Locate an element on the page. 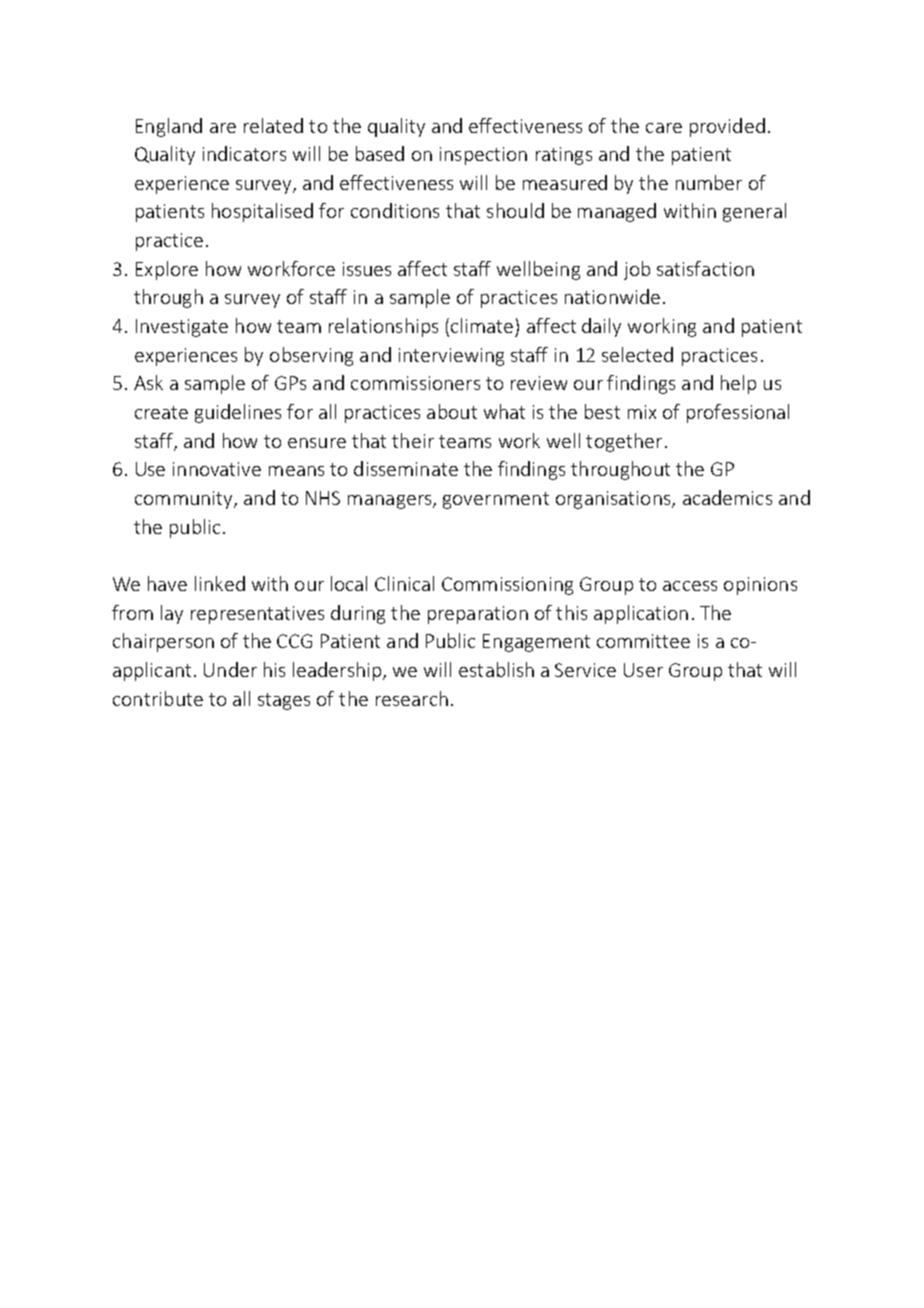 This image has height=1308, width=924. care is located at coordinates (664, 128).
